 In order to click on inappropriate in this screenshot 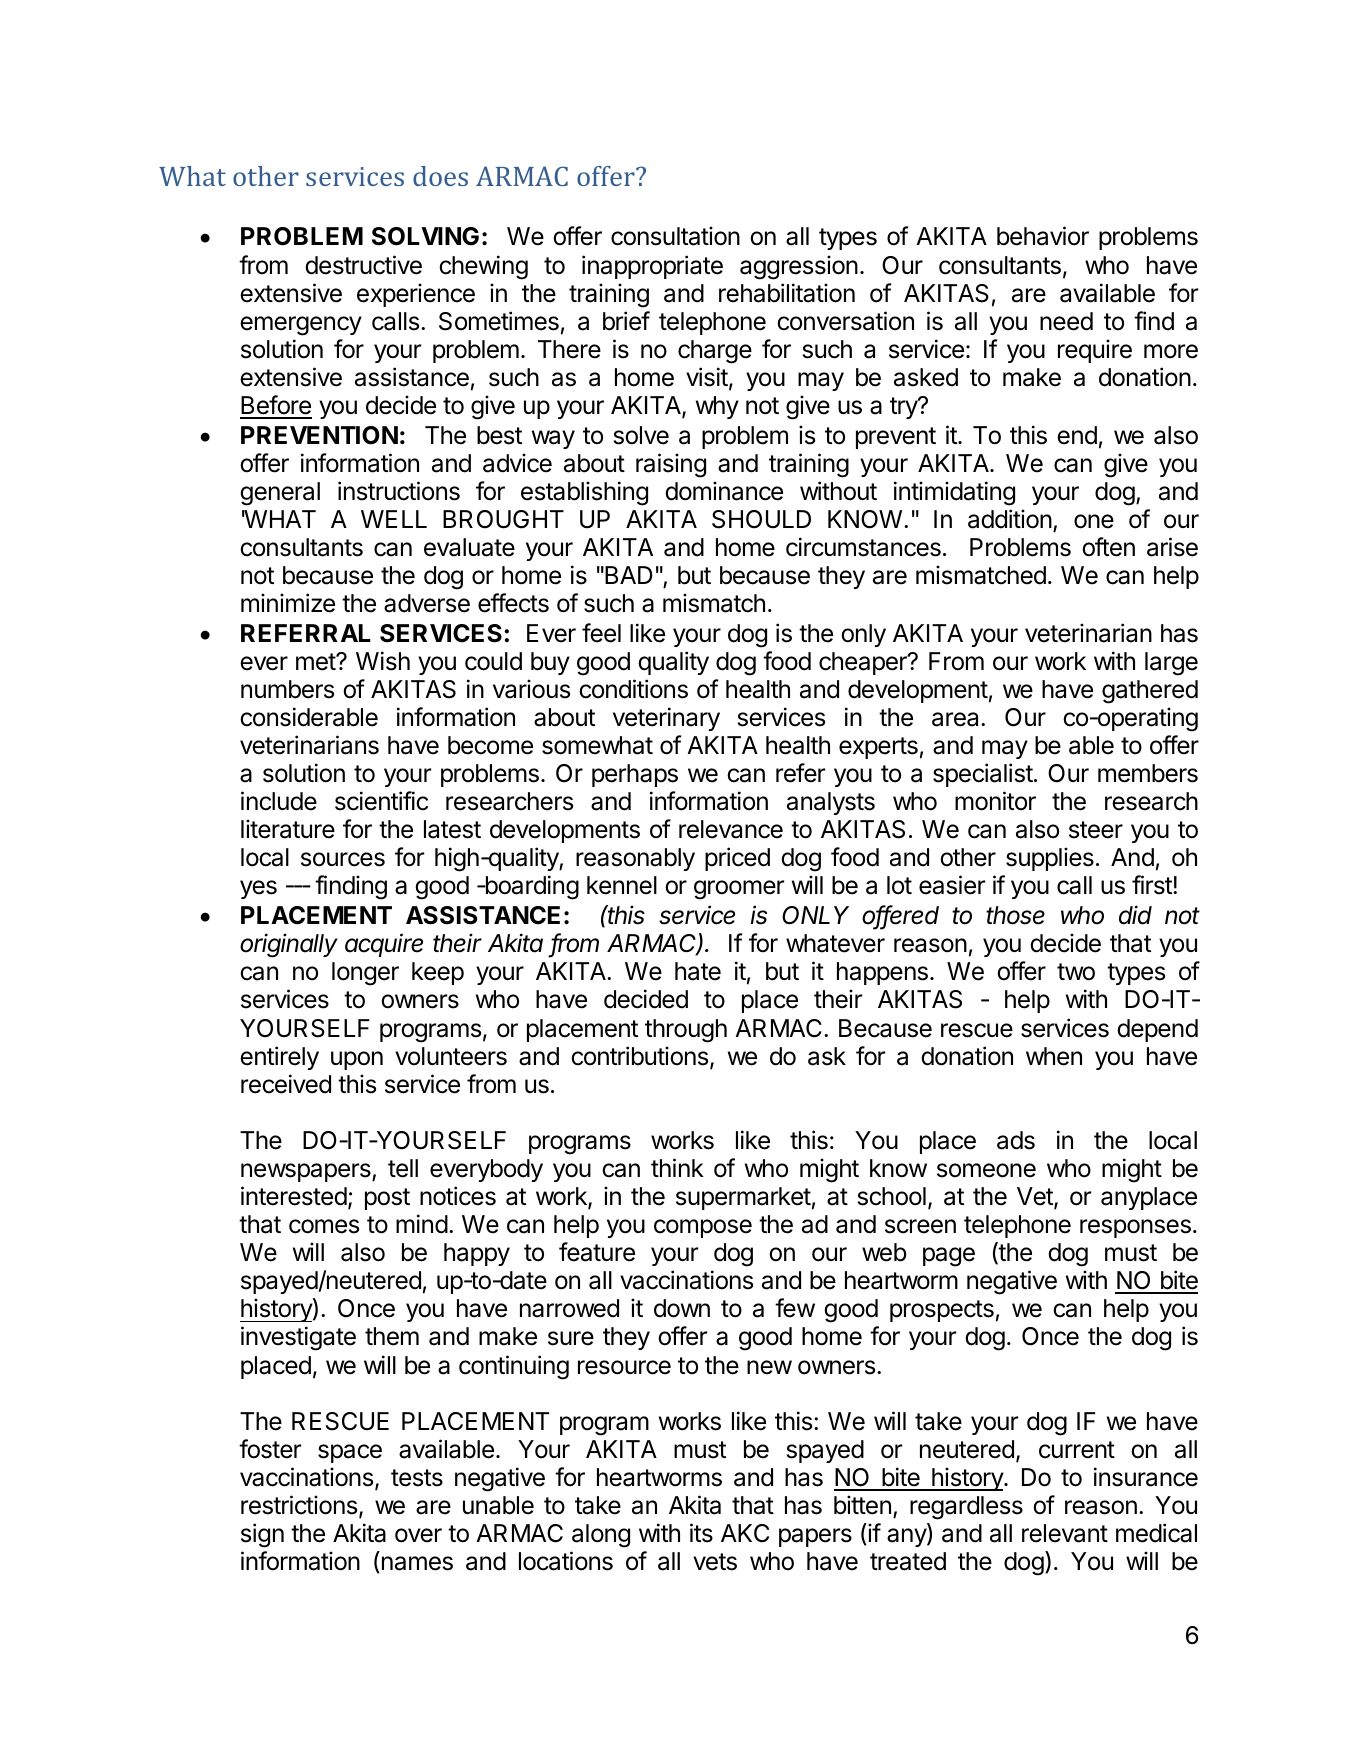, I will do `click(652, 267)`.
